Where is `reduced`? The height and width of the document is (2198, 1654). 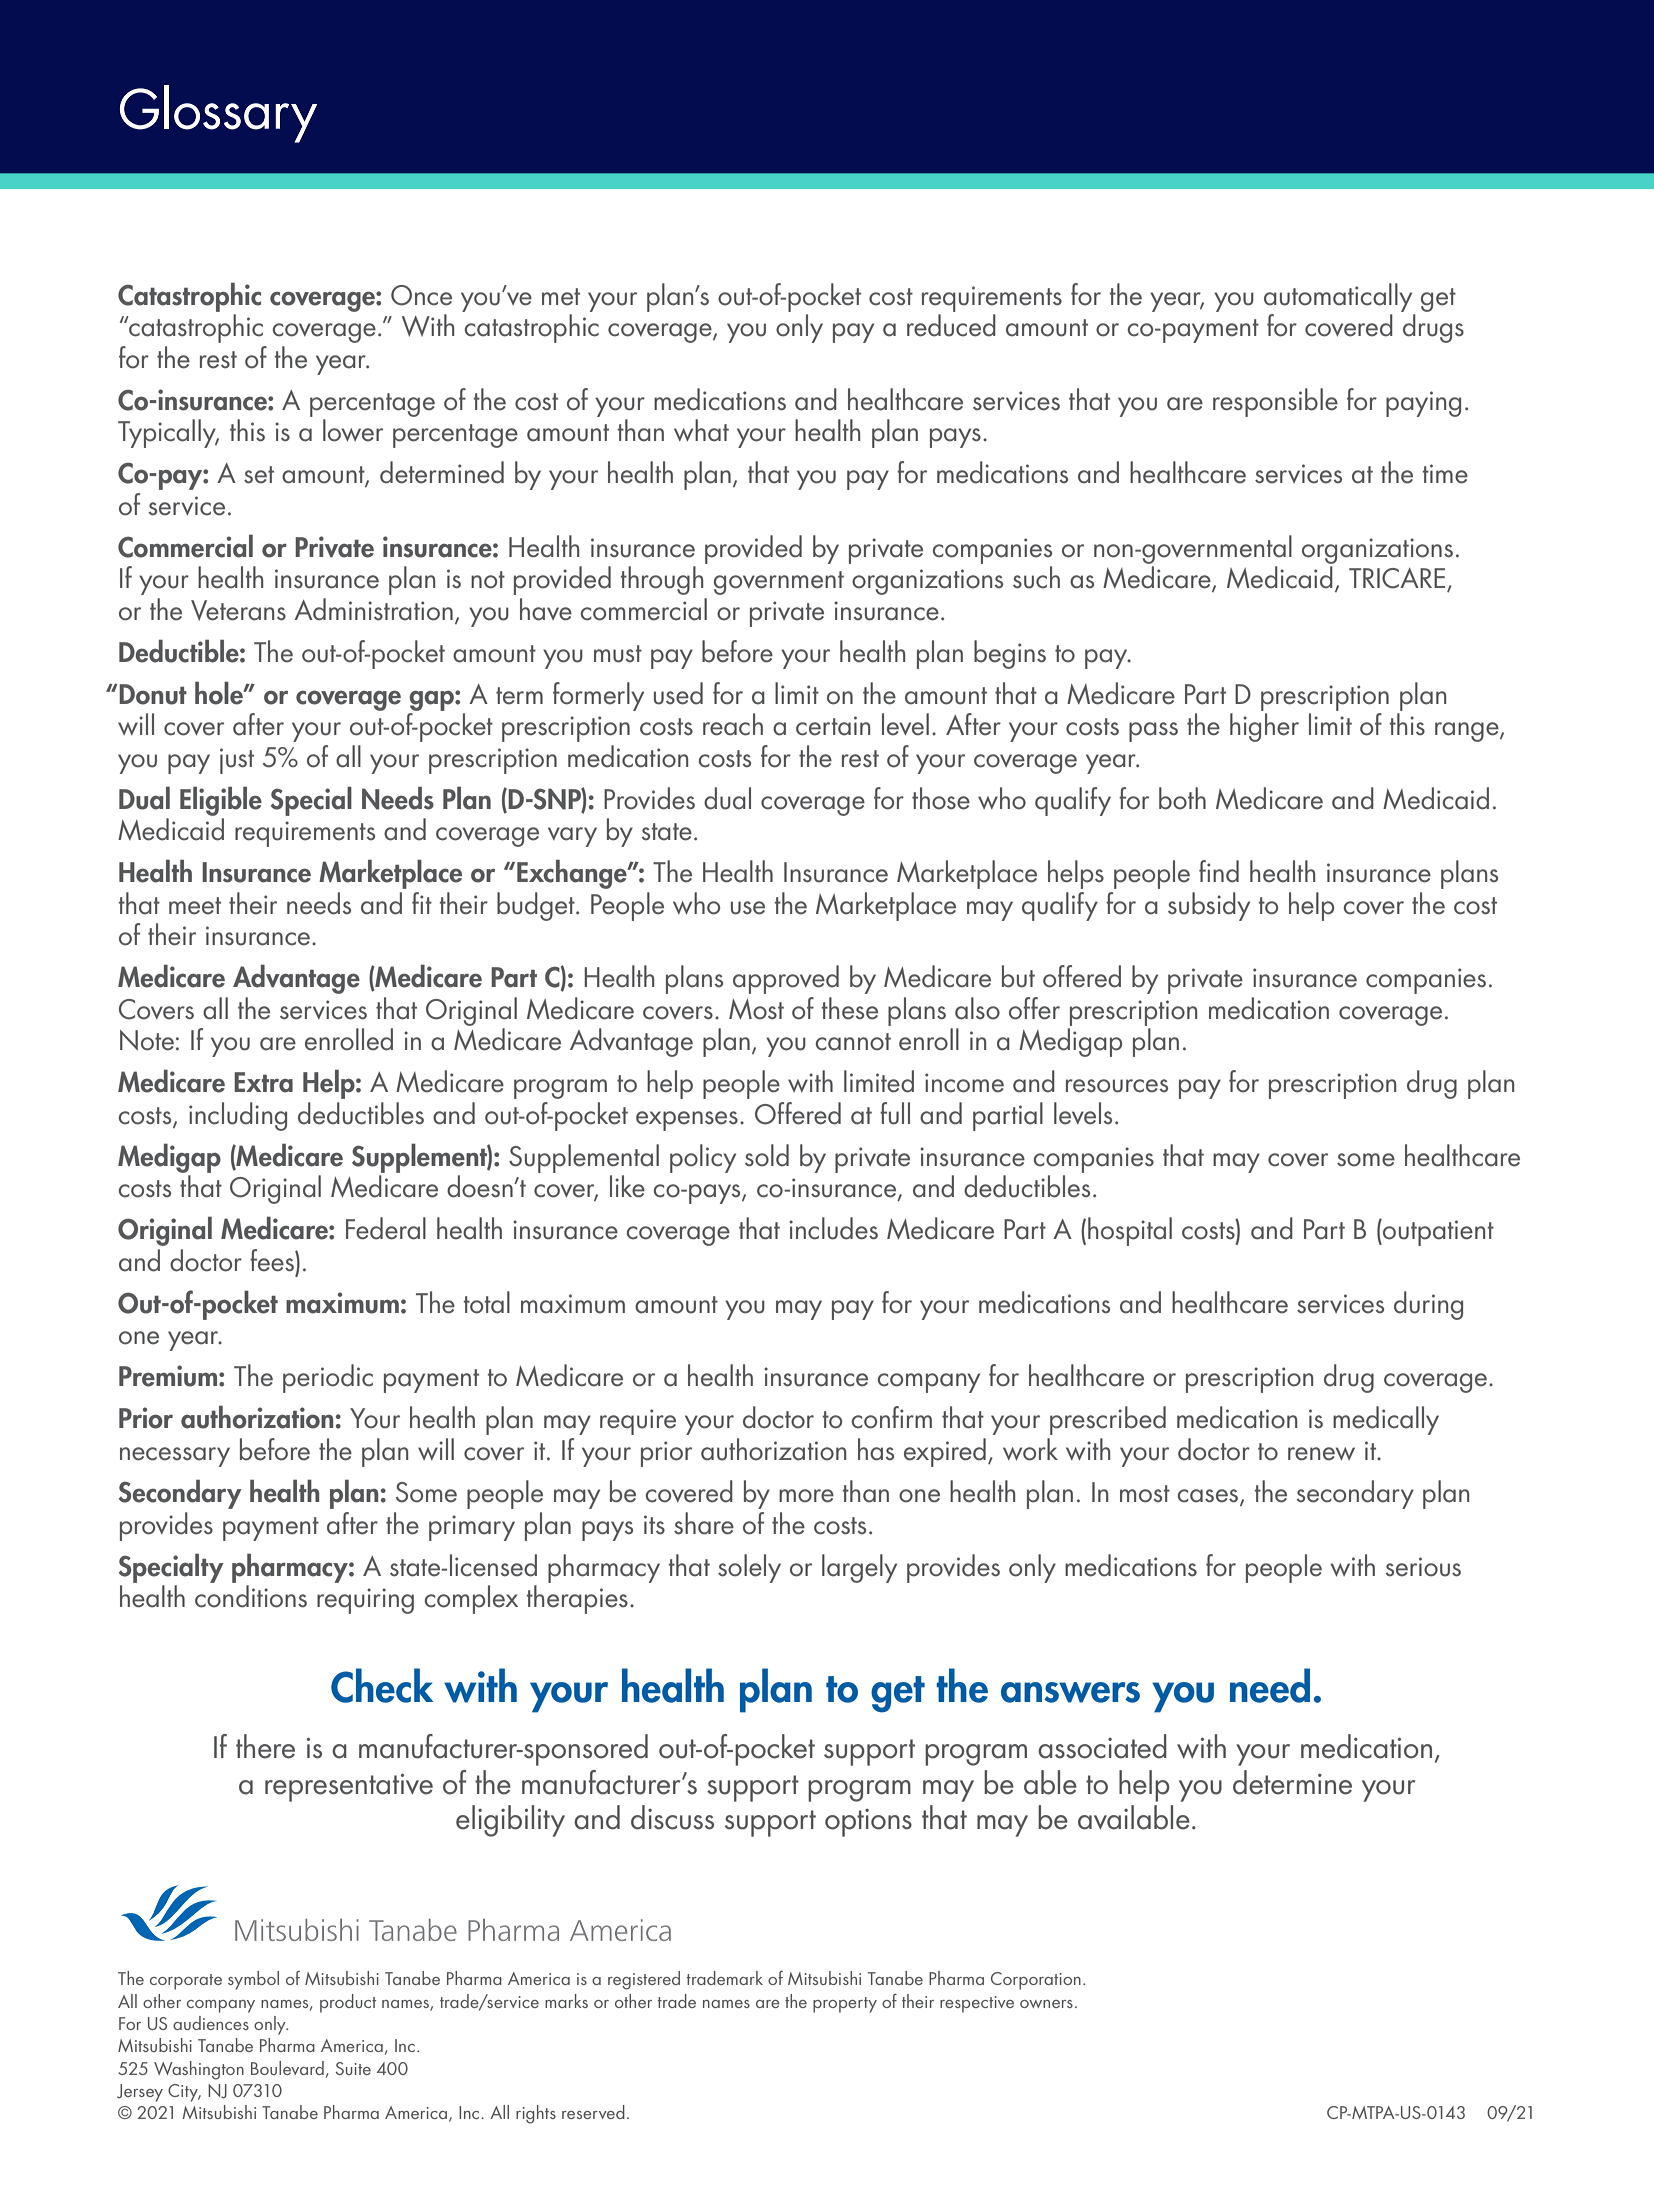 reduced is located at coordinates (951, 325).
